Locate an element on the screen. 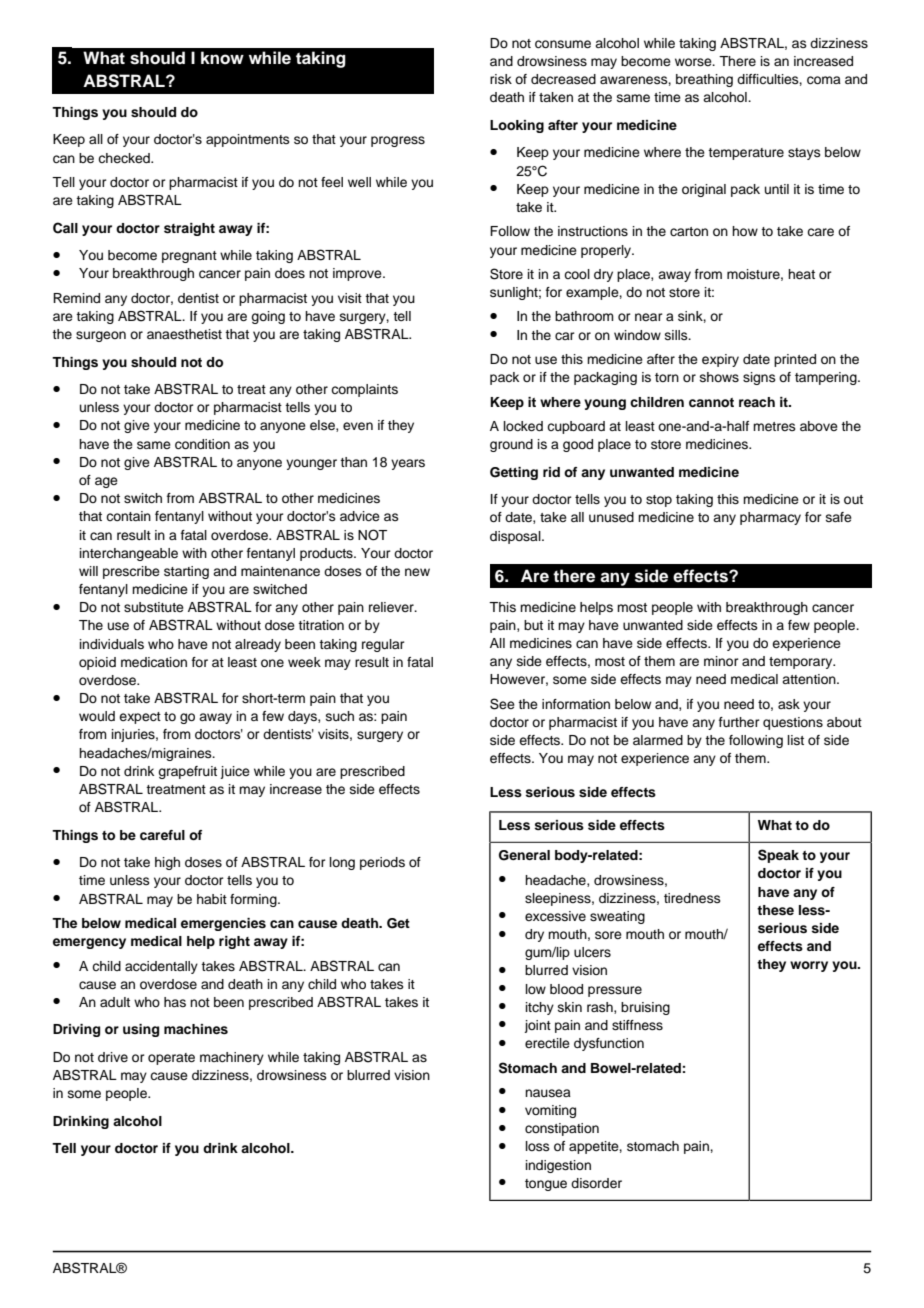 The width and height of the screenshot is (924, 1308). pregnant is located at coordinates (189, 257).
